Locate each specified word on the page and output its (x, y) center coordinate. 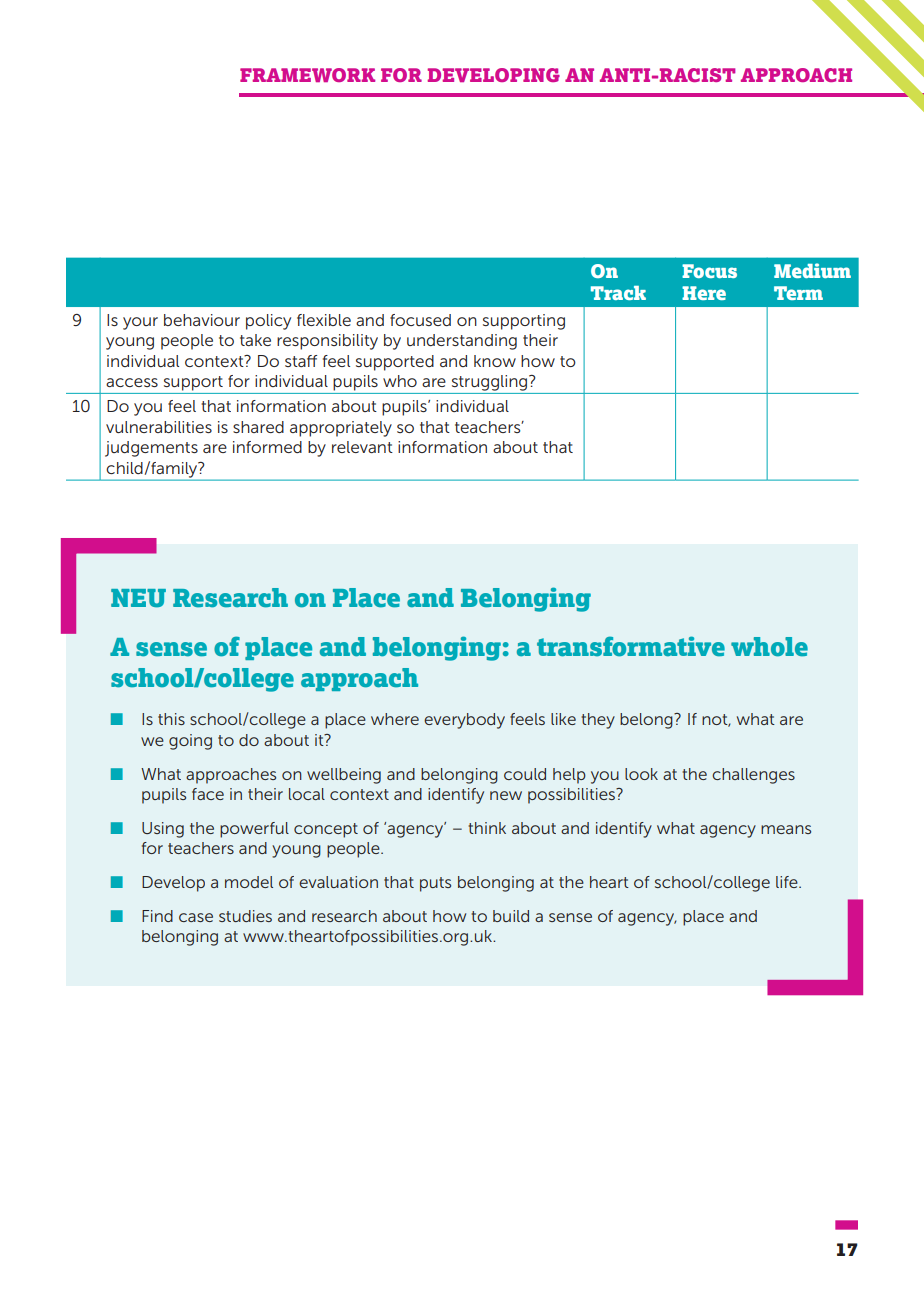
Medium (812, 270)
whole (769, 647)
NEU (138, 598)
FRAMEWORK (307, 75)
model (249, 882)
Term (798, 293)
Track (618, 293)
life (788, 882)
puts (435, 884)
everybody (464, 721)
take (255, 340)
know (495, 361)
